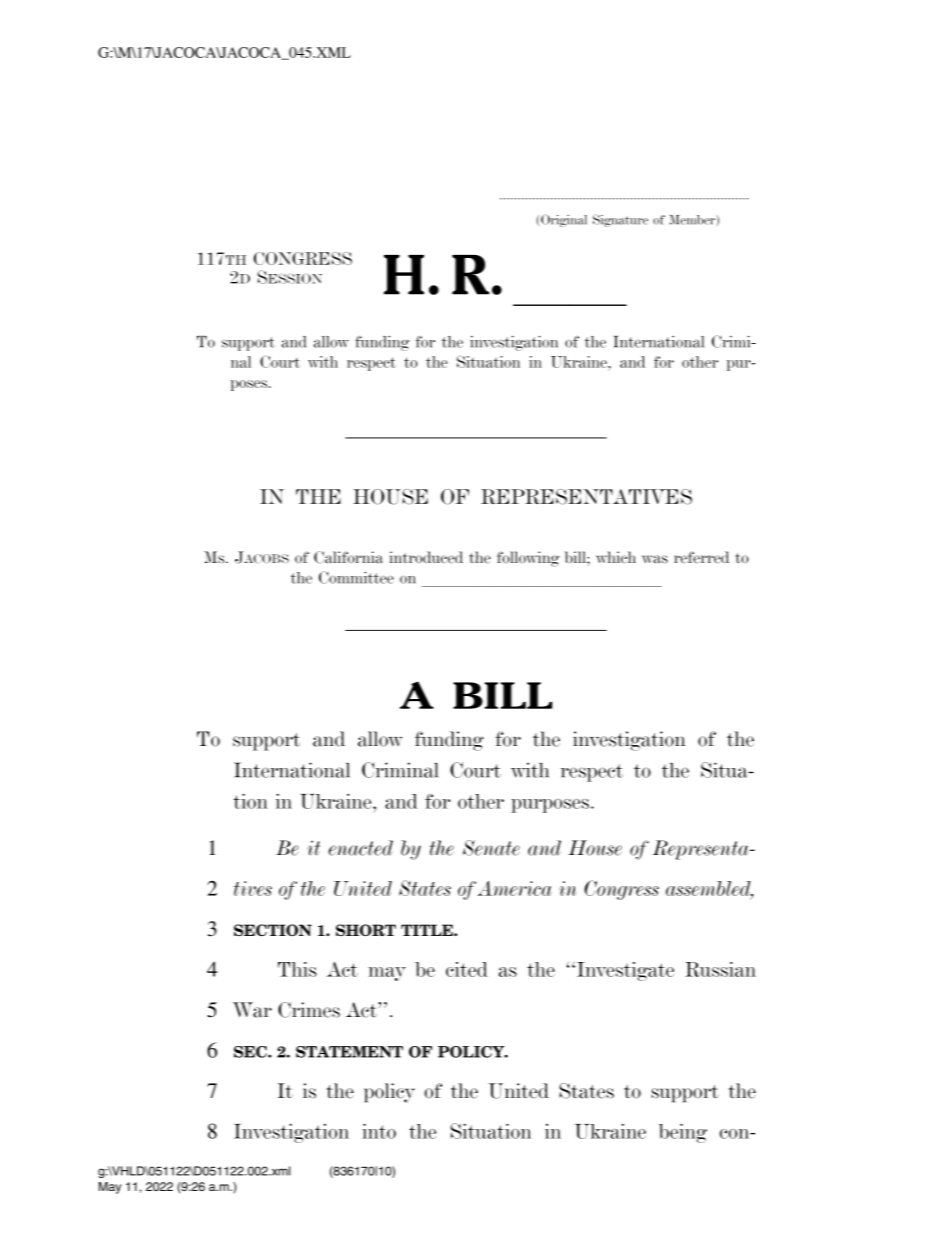  What do you see at coordinates (348, 557) in the screenshot?
I see `California` at bounding box center [348, 557].
